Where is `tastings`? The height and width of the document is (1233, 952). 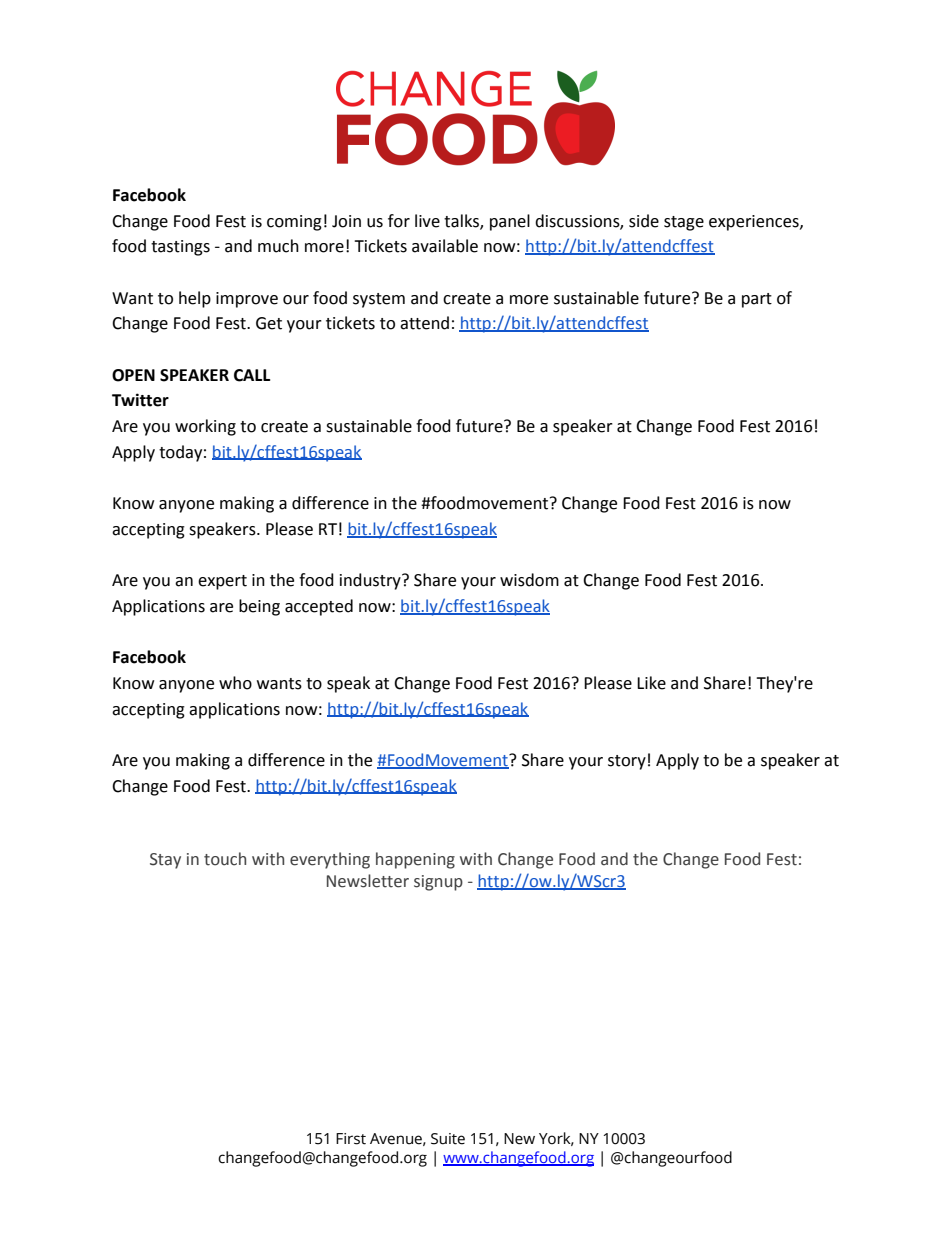
tastings is located at coordinates (180, 248).
